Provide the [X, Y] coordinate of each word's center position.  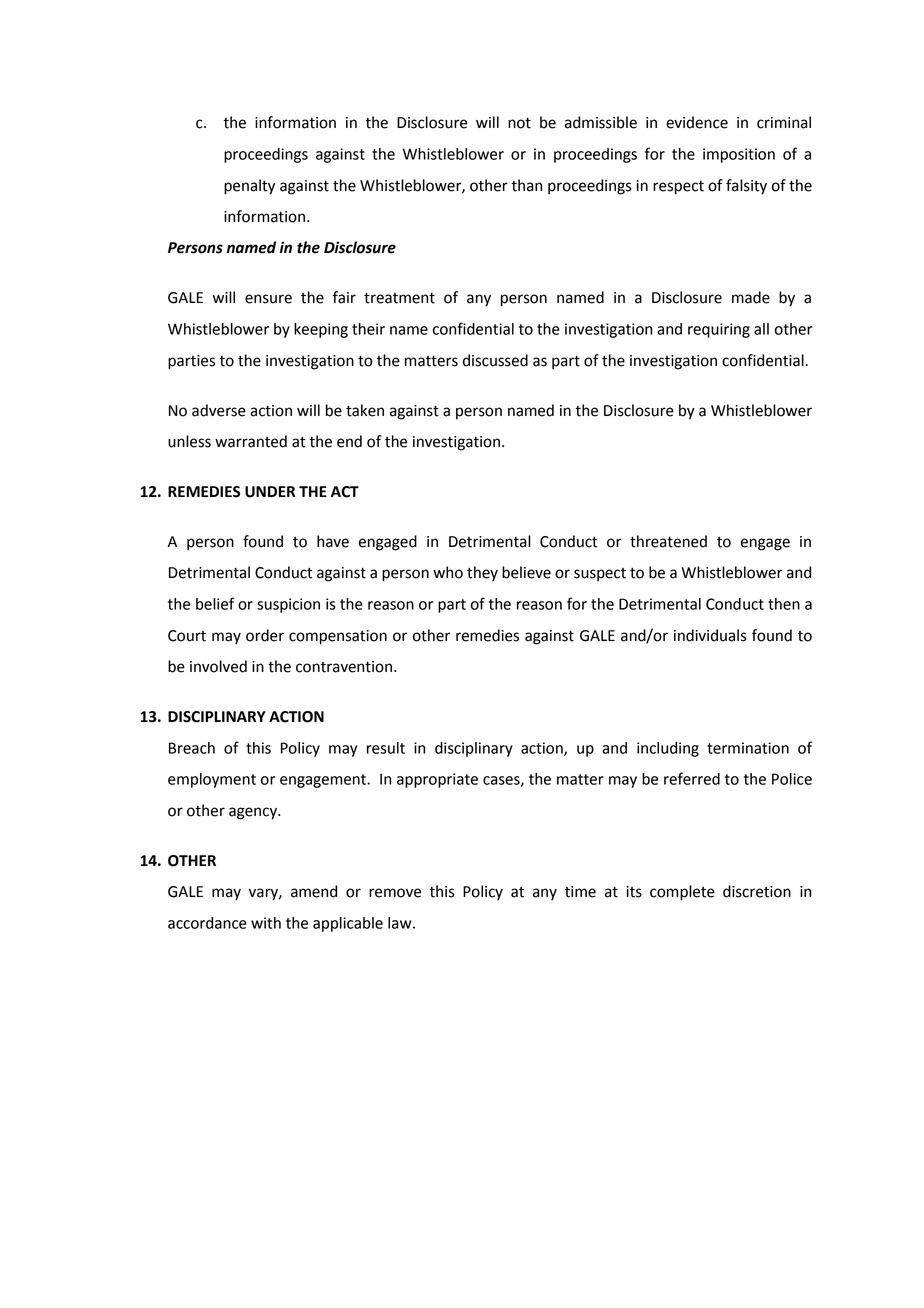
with [266, 923]
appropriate [437, 780]
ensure [268, 299]
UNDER [270, 492]
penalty [249, 187]
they [482, 573]
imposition [739, 155]
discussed [495, 360]
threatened [668, 541]
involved [218, 666]
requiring [719, 330]
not [519, 123]
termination [748, 748]
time [580, 892]
